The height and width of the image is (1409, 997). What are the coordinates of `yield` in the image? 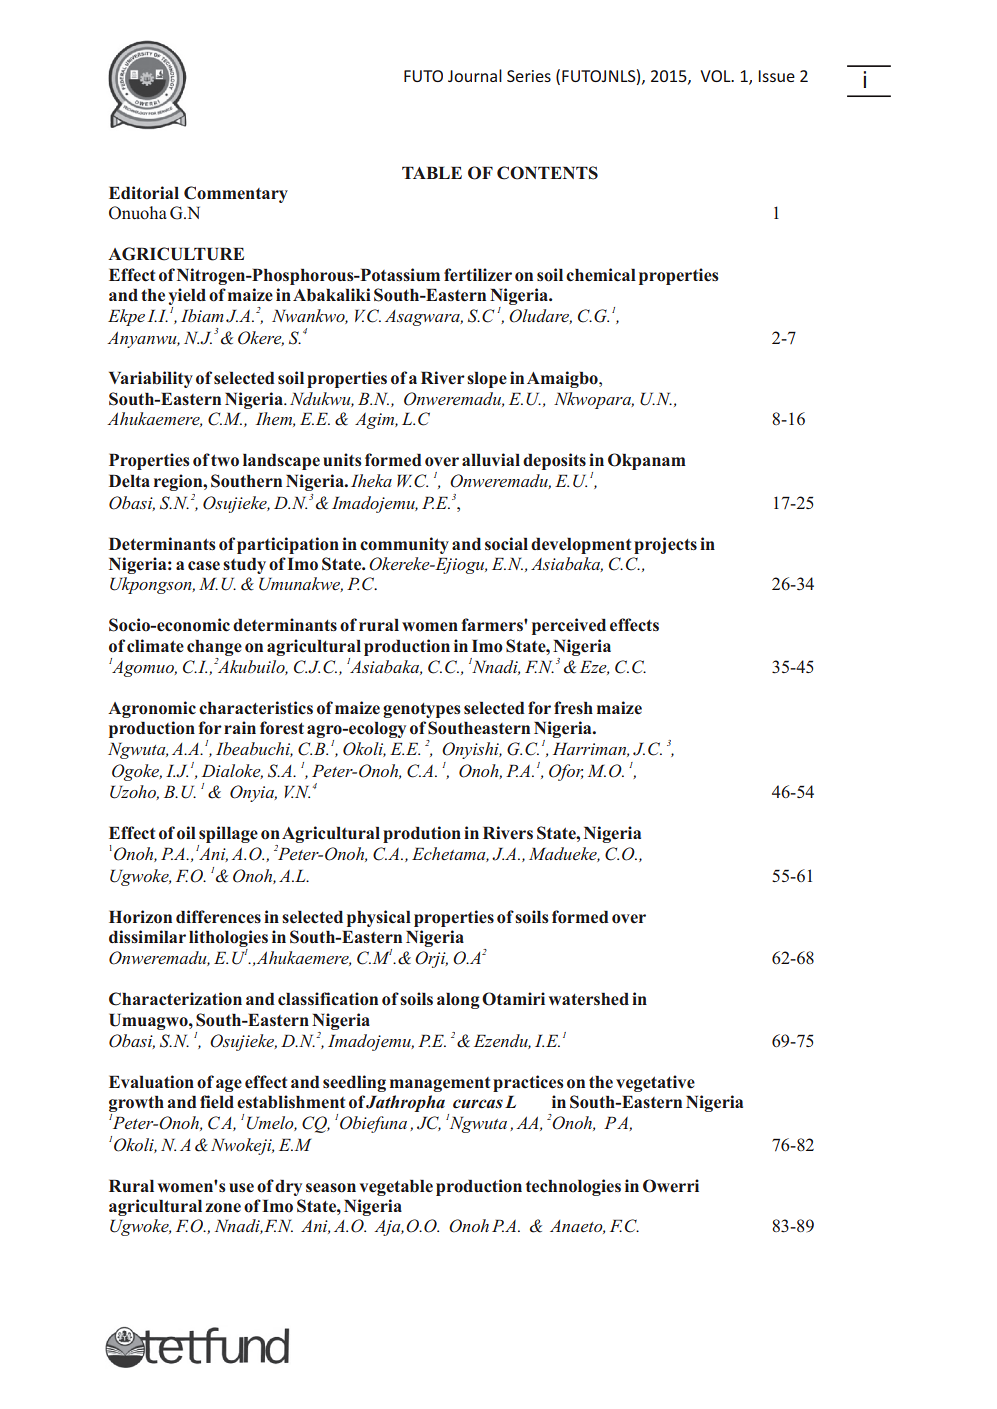 It's located at (187, 296).
